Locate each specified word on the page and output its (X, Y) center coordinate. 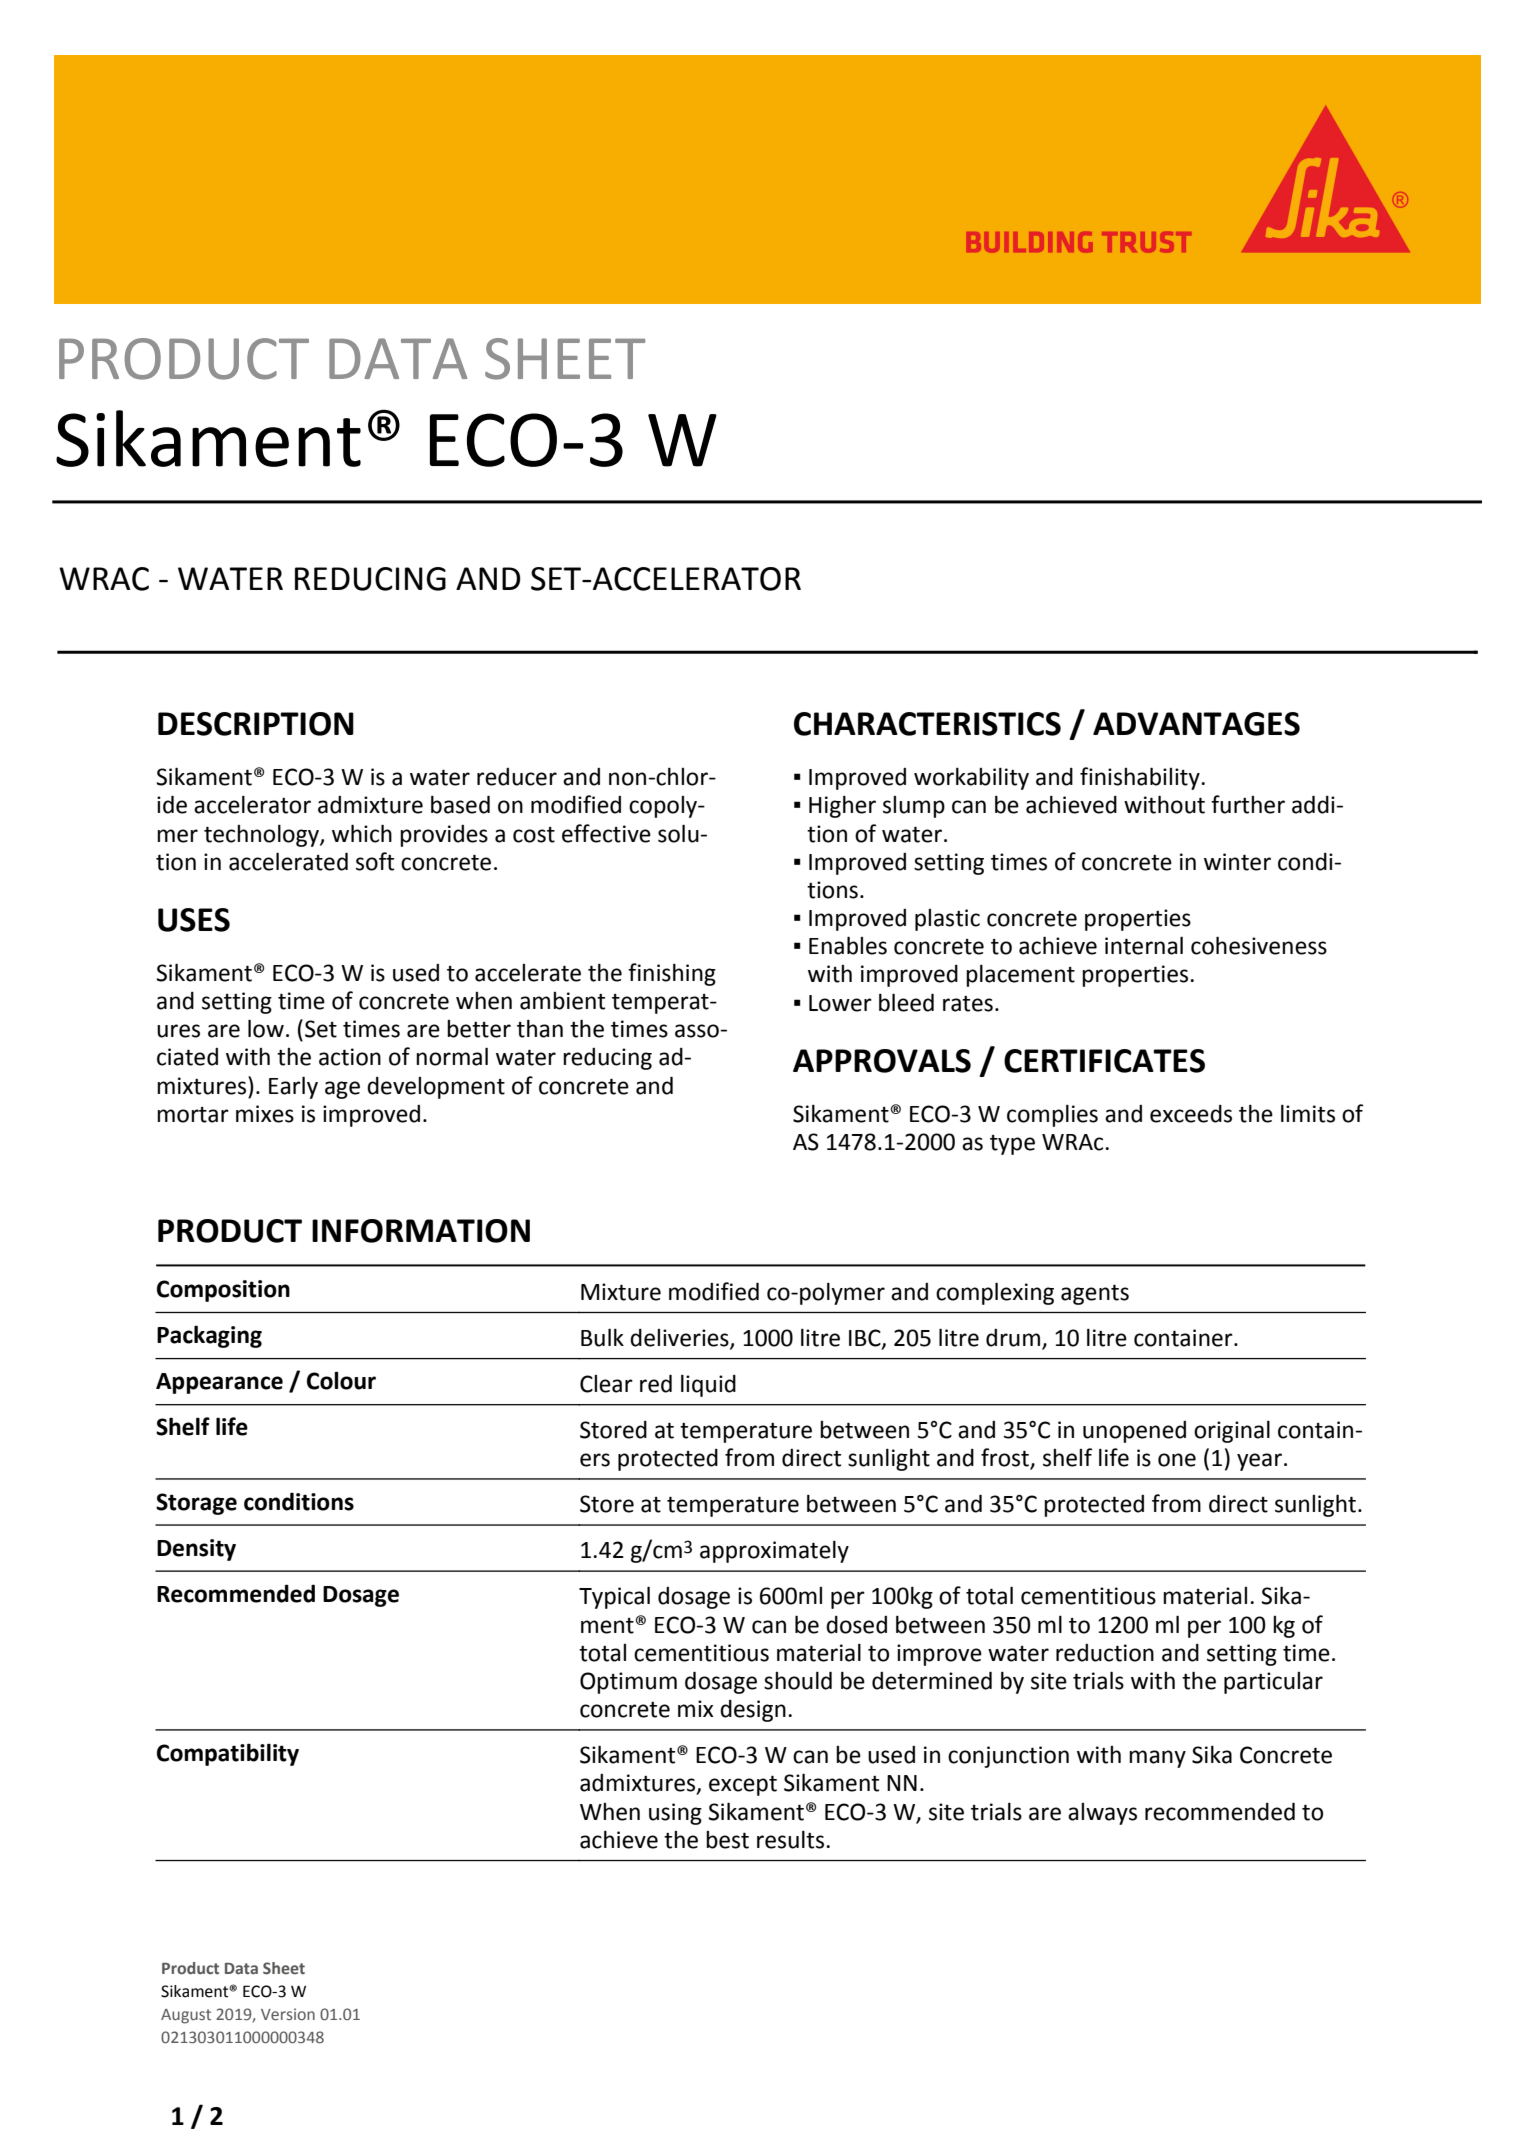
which (362, 833)
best (727, 1840)
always (1102, 1814)
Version (288, 2014)
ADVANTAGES (1196, 724)
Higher (842, 806)
